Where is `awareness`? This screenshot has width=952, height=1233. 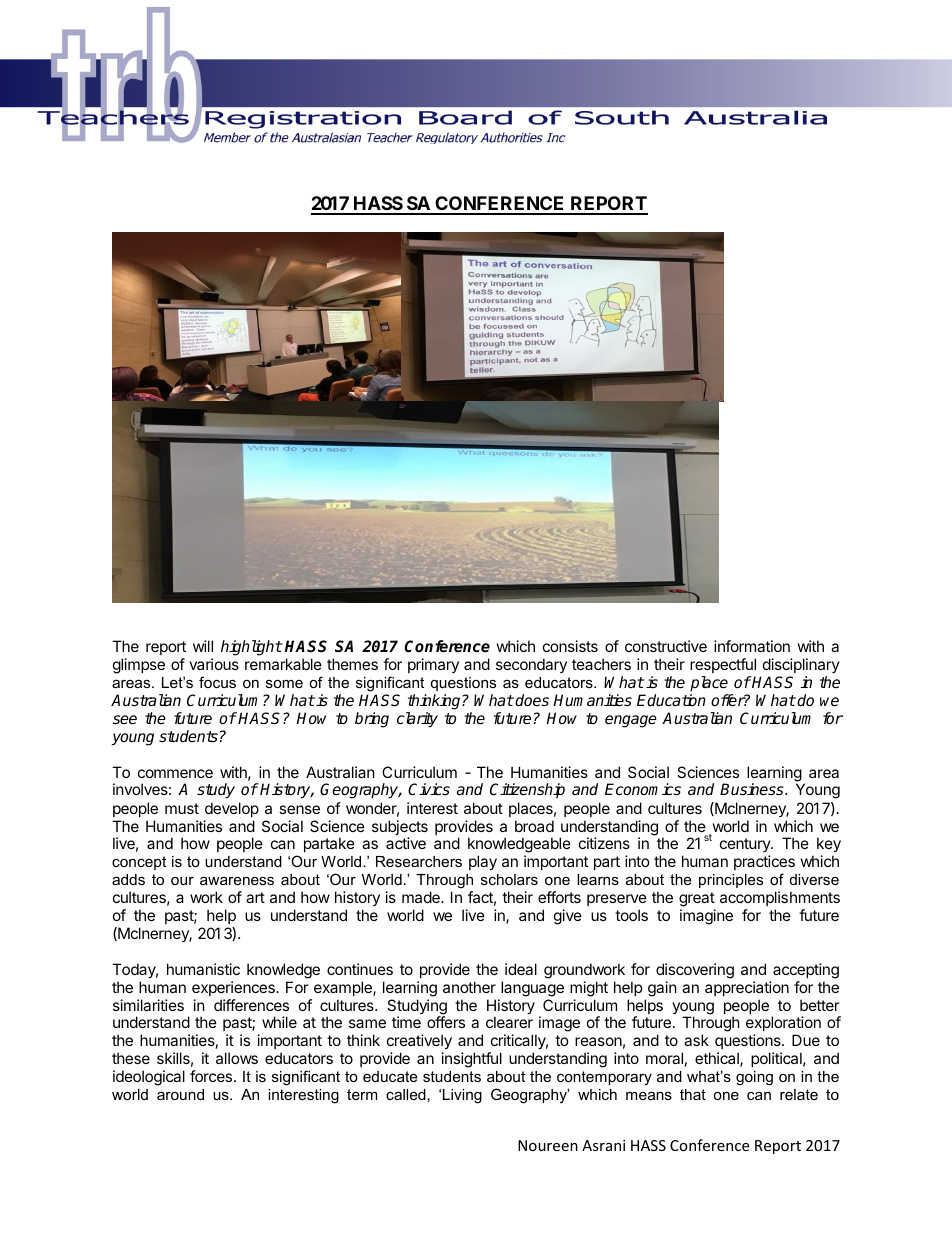
awareness is located at coordinates (237, 880).
